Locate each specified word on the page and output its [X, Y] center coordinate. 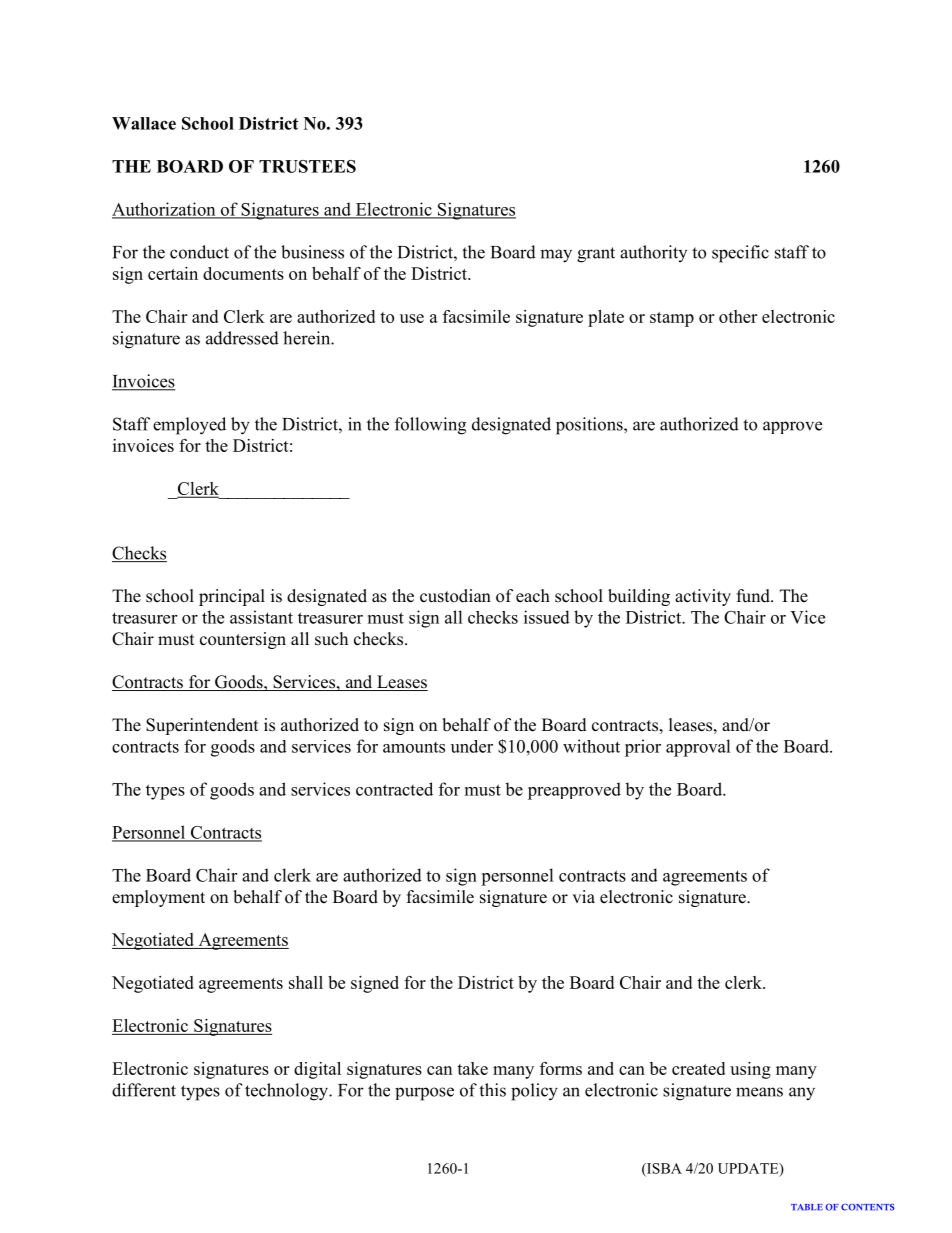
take [472, 1068]
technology [288, 1092]
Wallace [144, 123]
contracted [394, 789]
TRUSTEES [307, 166]
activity [703, 597]
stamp [672, 319]
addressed [242, 338]
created [698, 1068]
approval [698, 748]
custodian [455, 596]
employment [158, 898]
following [430, 426]
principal [232, 597]
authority [653, 253]
